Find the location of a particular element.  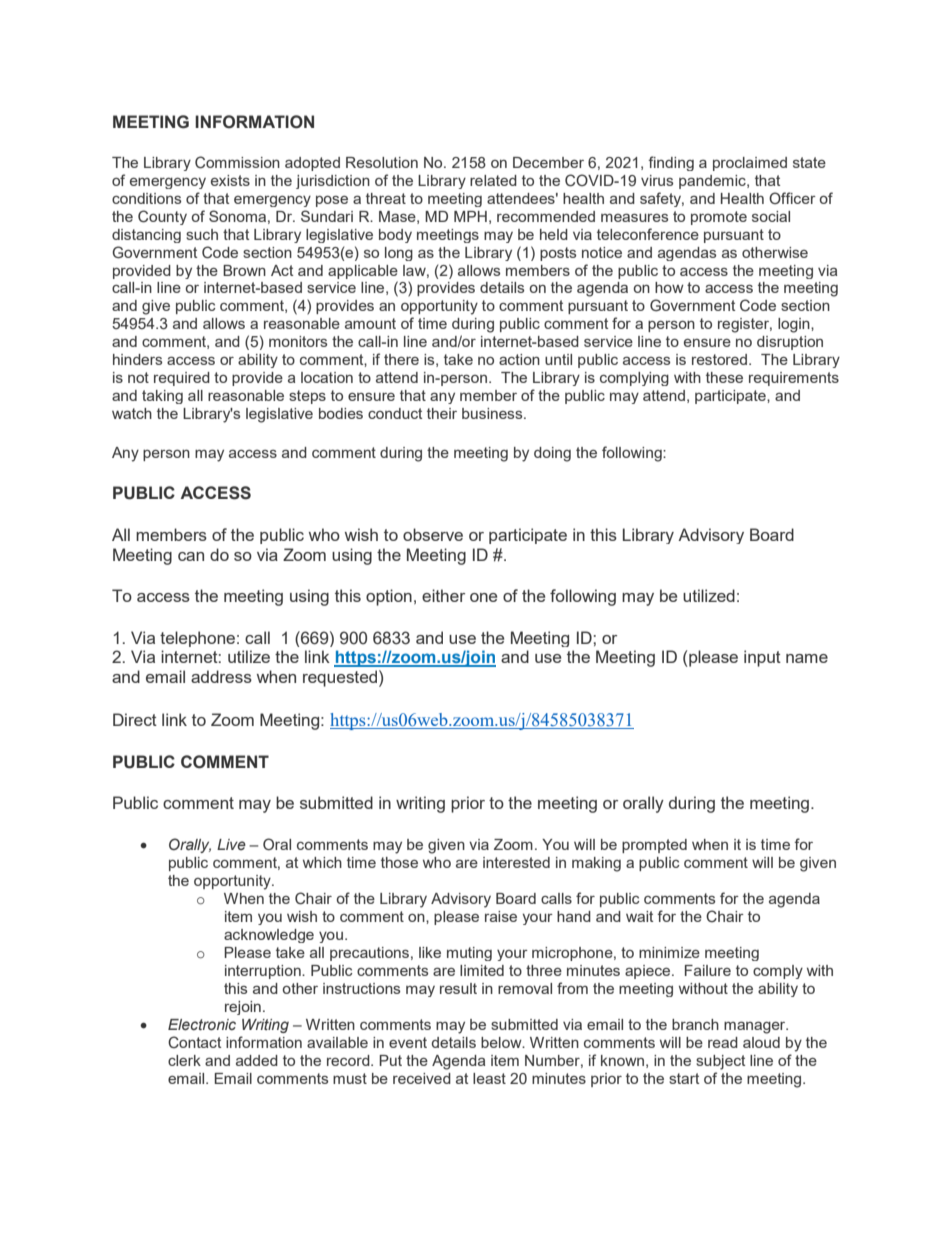

related is located at coordinates (493, 180).
